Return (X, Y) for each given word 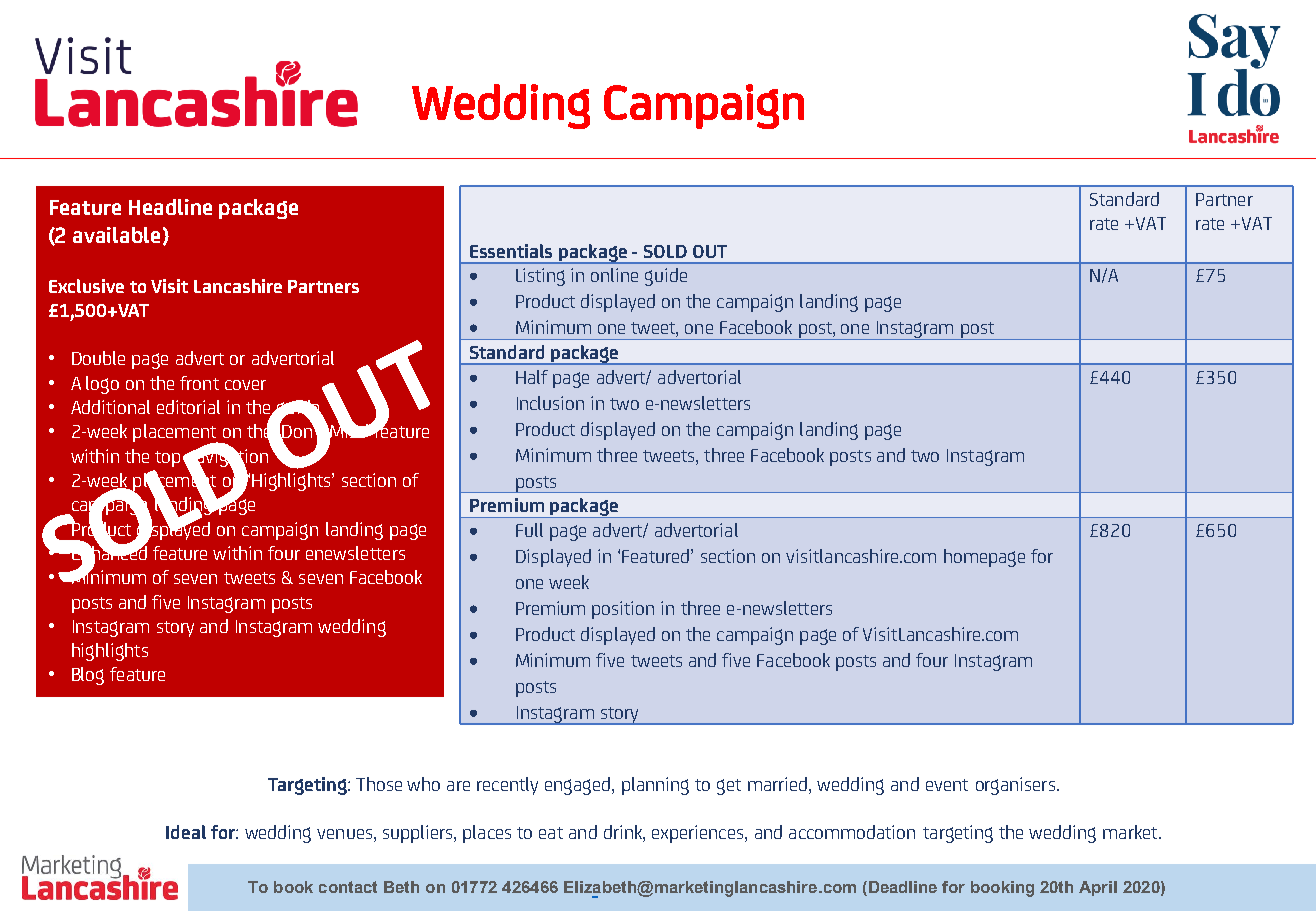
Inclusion (550, 403)
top (167, 459)
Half (532, 377)
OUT (710, 251)
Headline (170, 207)
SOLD (665, 251)
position (623, 610)
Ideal (186, 832)
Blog (88, 676)
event (947, 785)
